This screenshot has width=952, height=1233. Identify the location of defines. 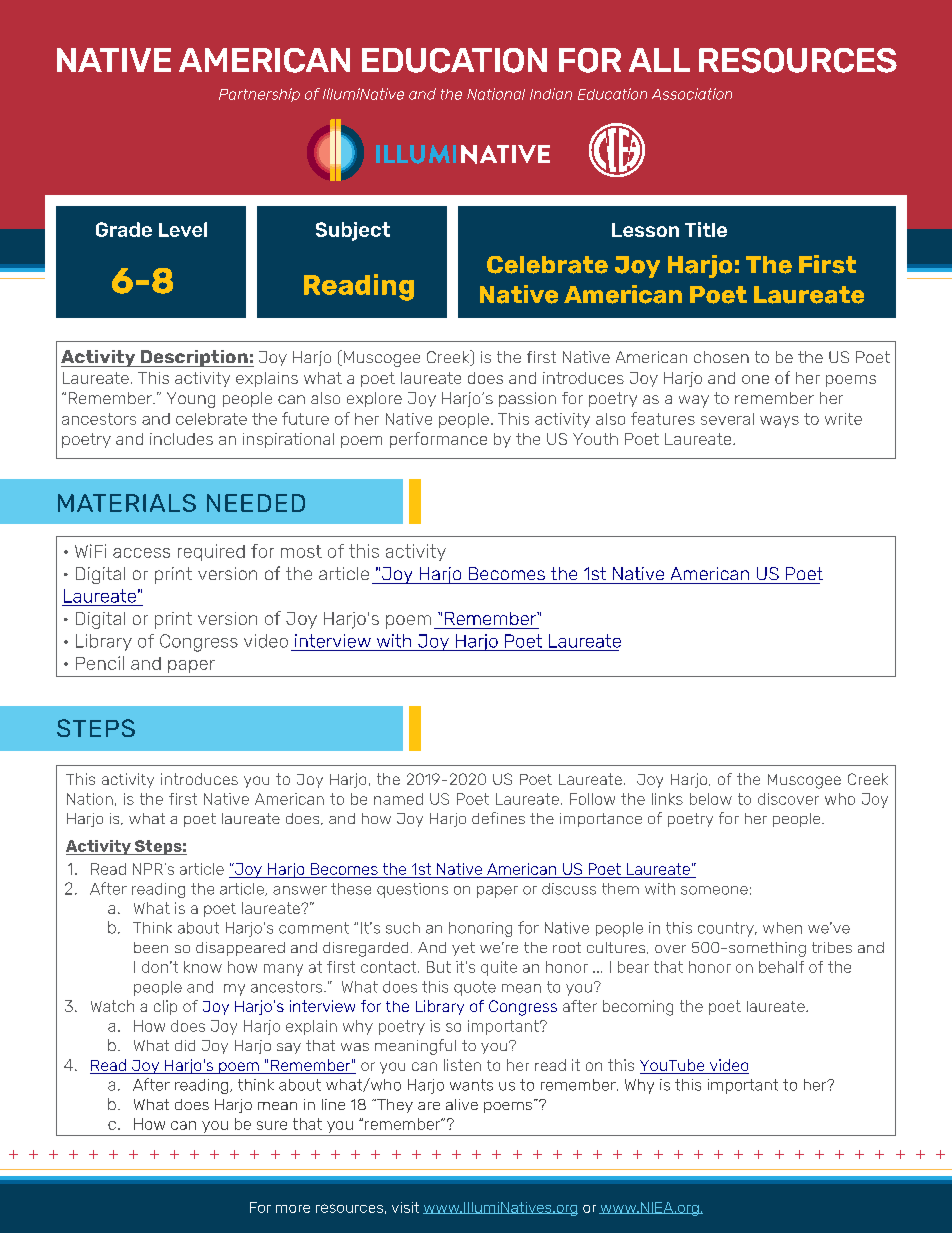
(498, 818).
